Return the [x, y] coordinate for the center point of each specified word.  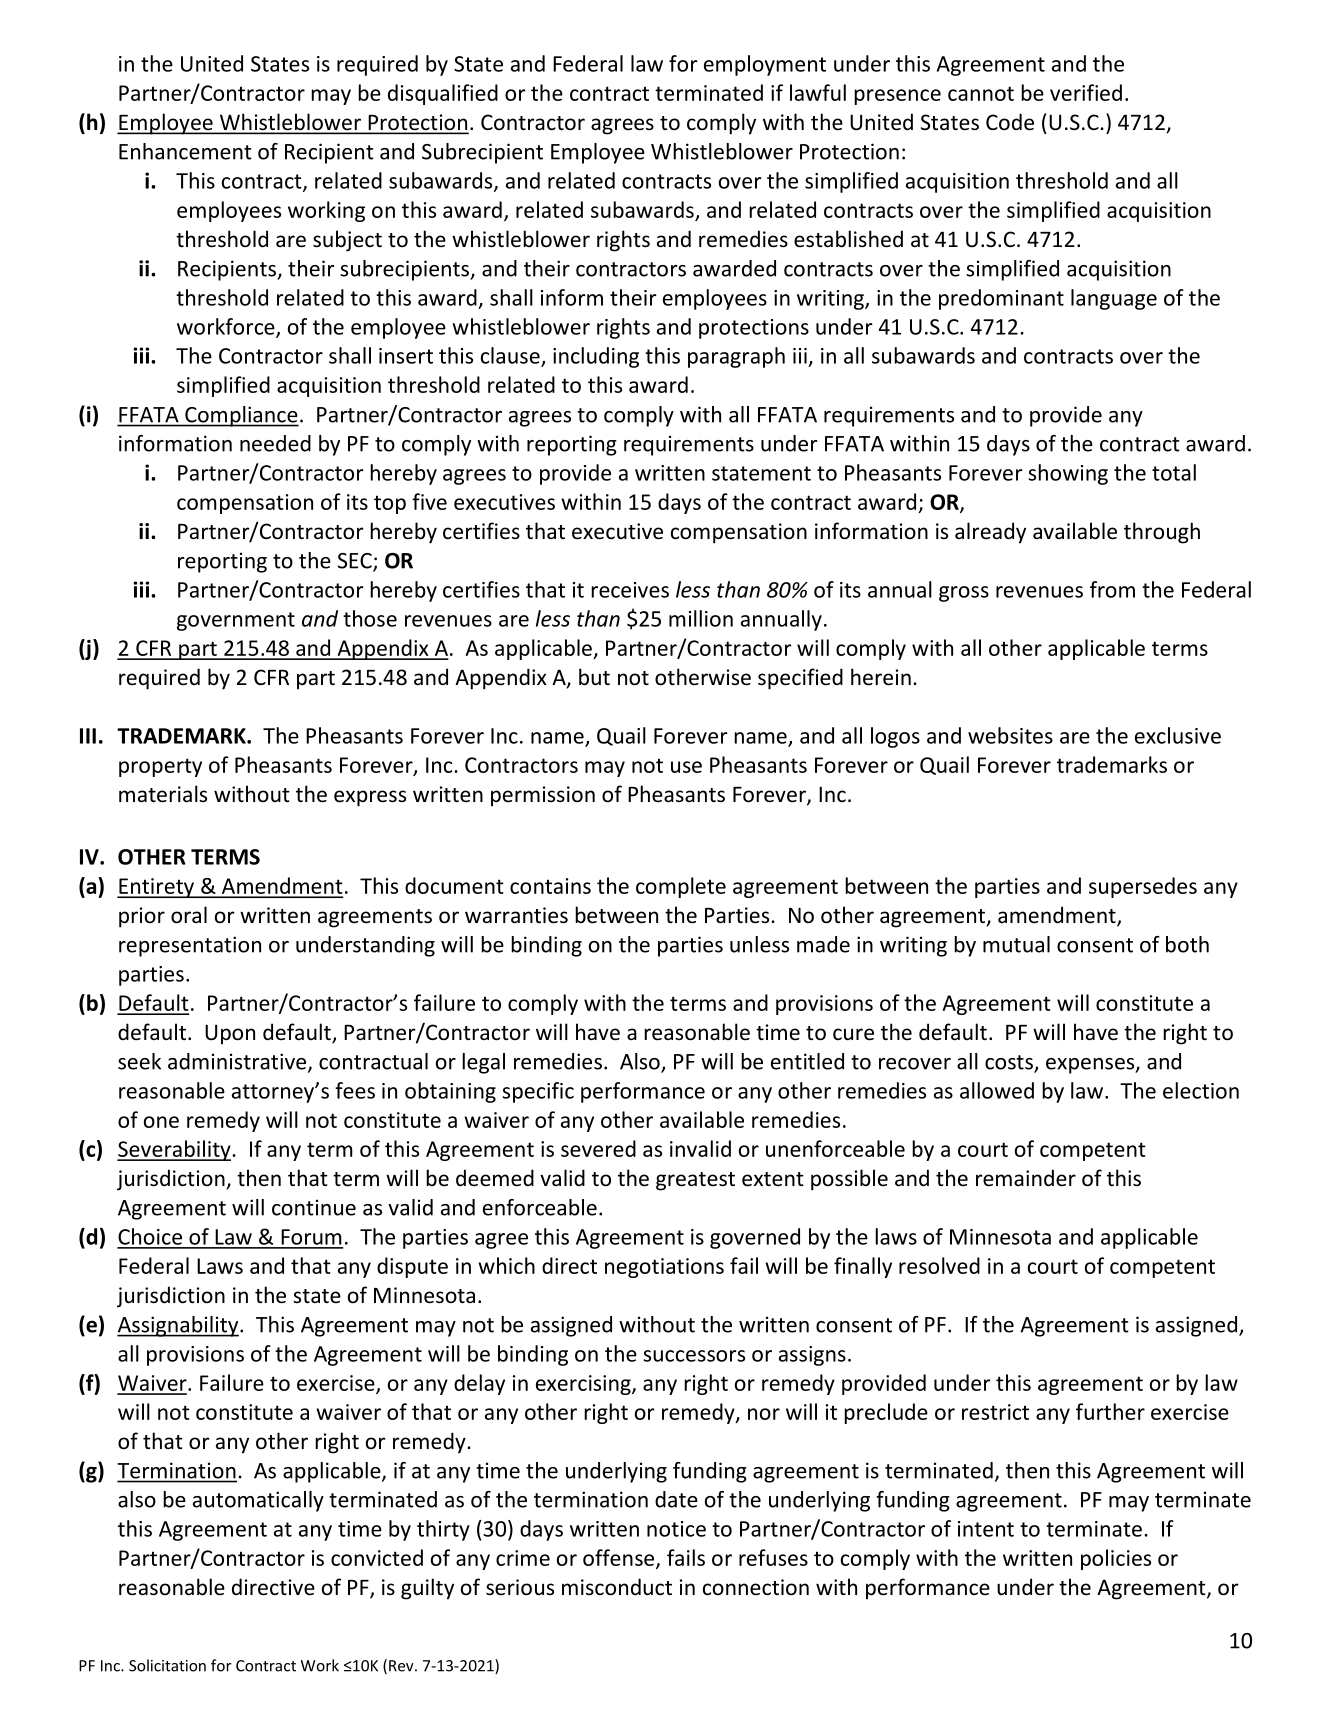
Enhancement [185, 151]
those [370, 618]
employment [765, 65]
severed [598, 1148]
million [701, 618]
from [1112, 589]
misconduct [617, 1587]
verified [1086, 92]
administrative [237, 1061]
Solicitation [167, 1665]
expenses [1091, 1066]
